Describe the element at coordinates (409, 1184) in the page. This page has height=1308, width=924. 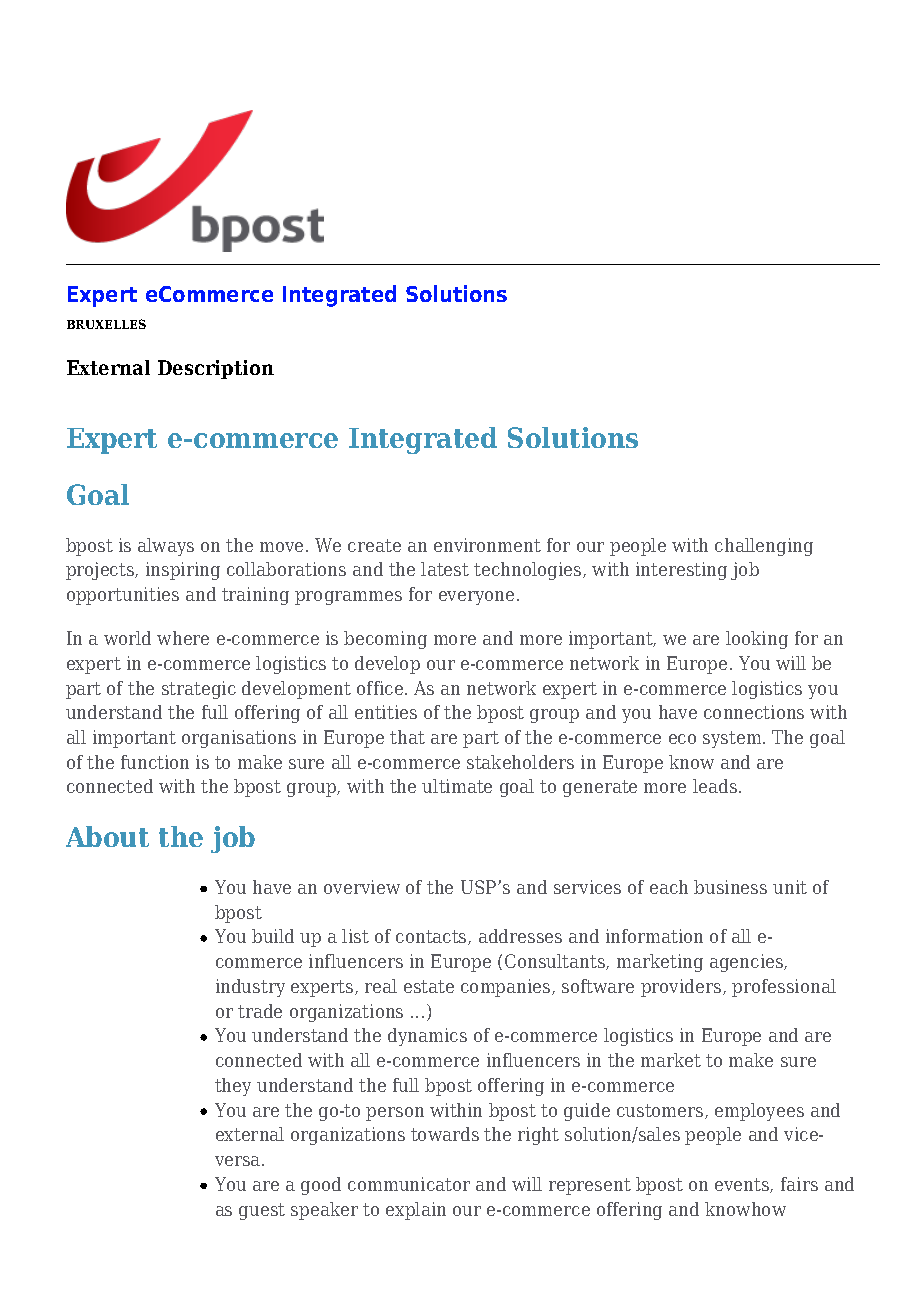
I see `communicator` at that location.
